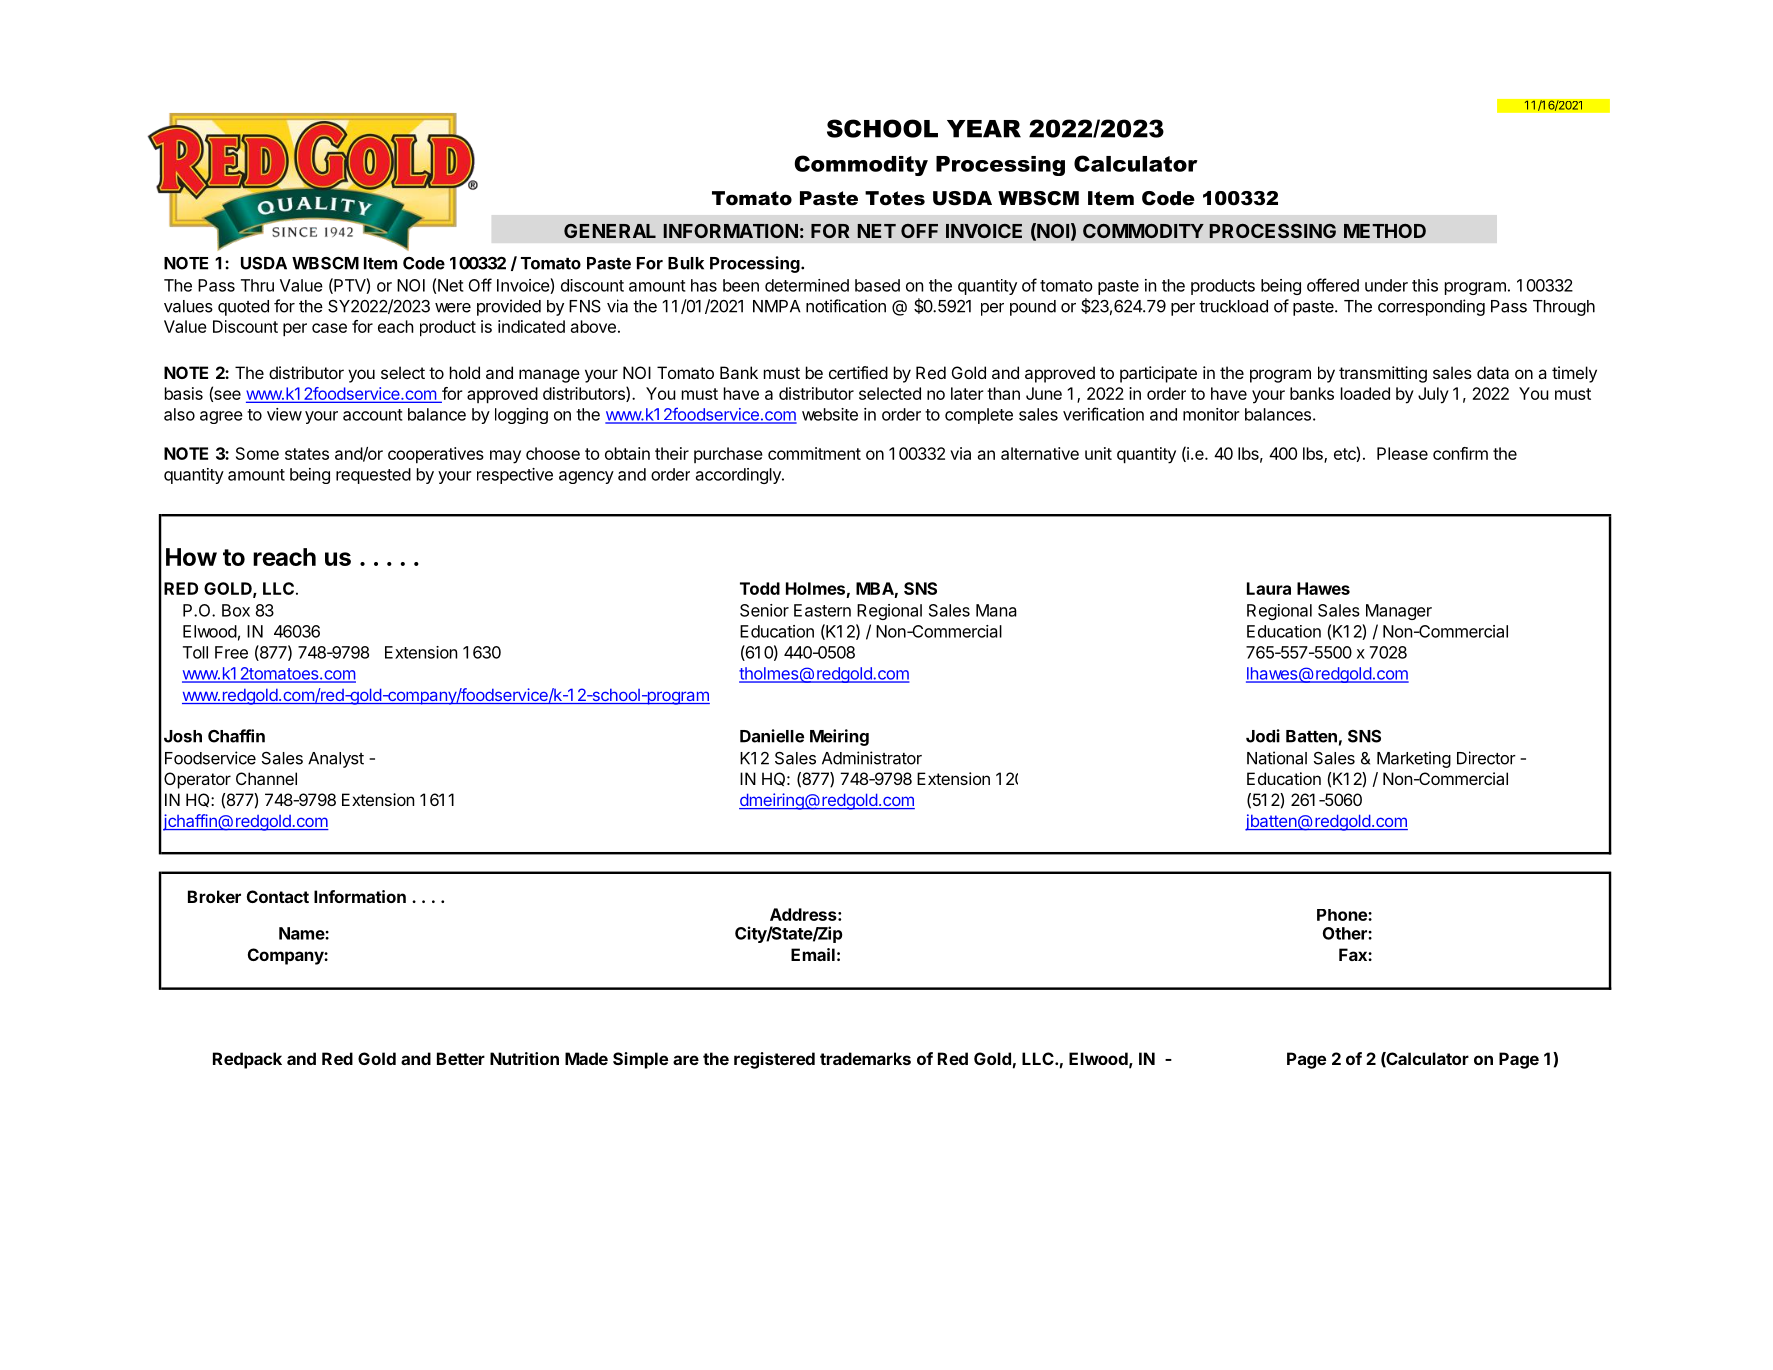 This page has height=1370, width=1773. Describe the element at coordinates (336, 760) in the page. I see `Analyst` at that location.
